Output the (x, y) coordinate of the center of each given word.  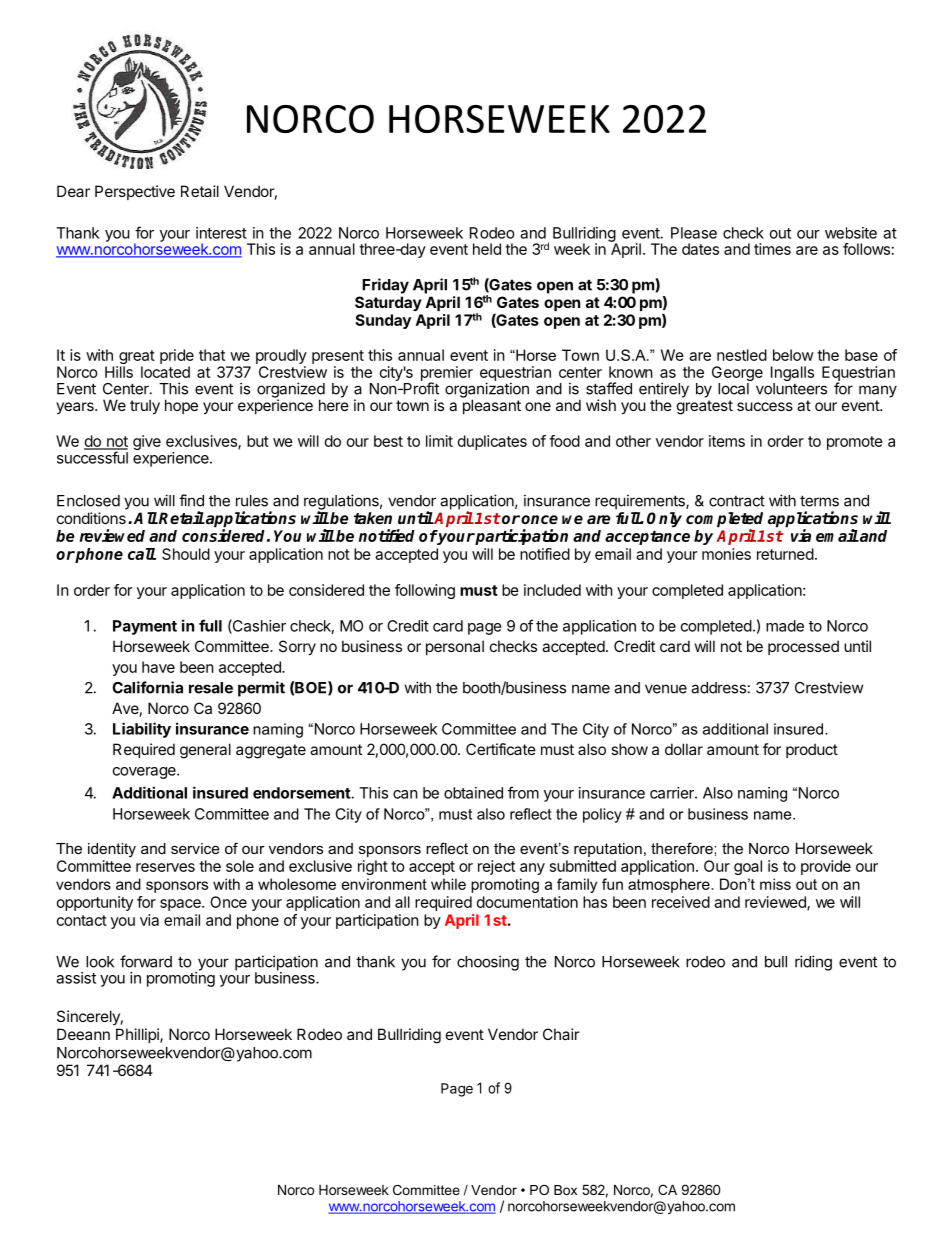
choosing (488, 963)
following (425, 591)
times (772, 249)
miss (775, 884)
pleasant (491, 405)
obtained (473, 793)
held (487, 249)
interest (221, 233)
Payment (145, 627)
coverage (145, 773)
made (785, 626)
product (812, 750)
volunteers (791, 389)
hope (181, 406)
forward (146, 961)
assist (76, 978)
